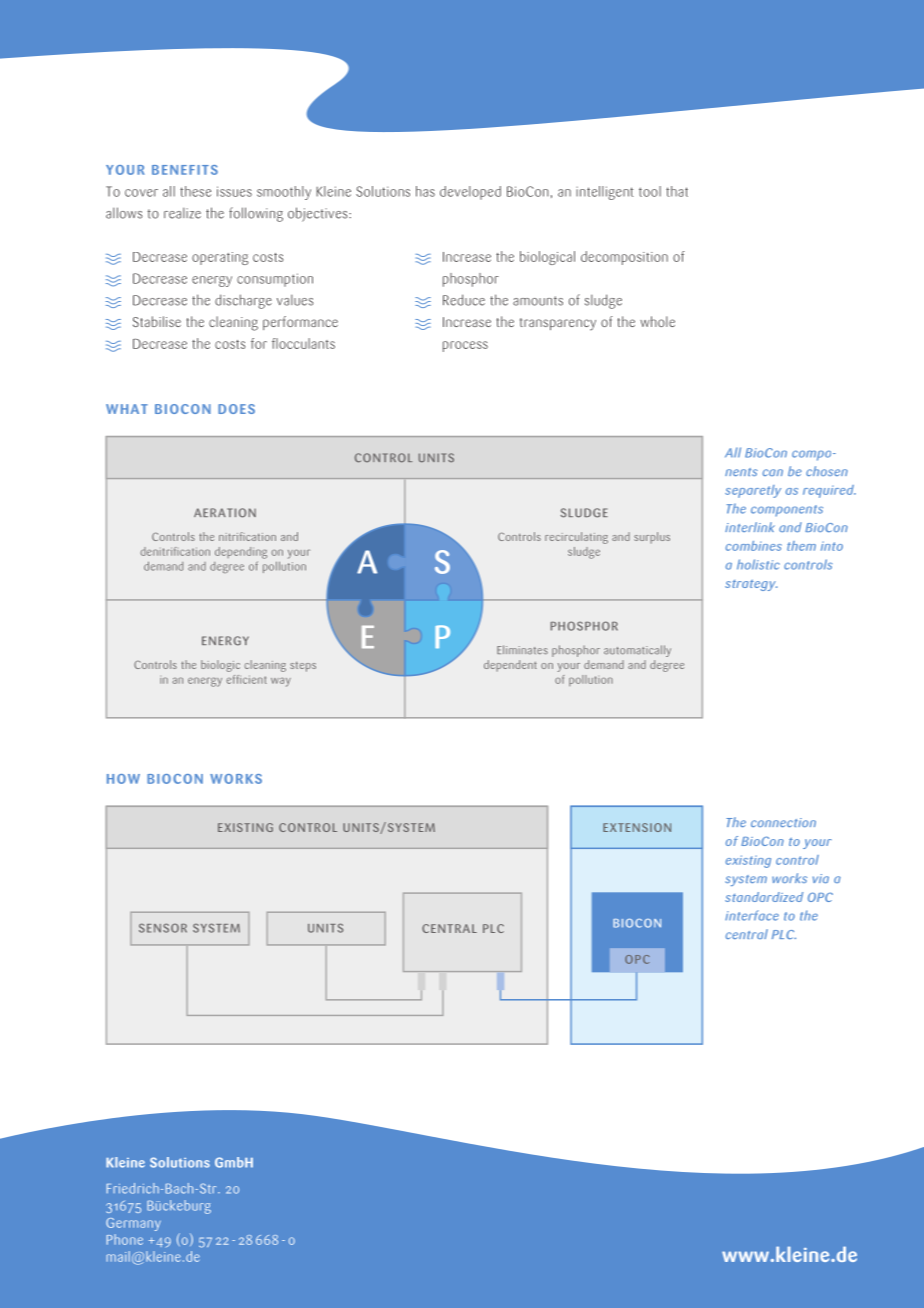  Describe the element at coordinates (195, 191) in the screenshot. I see `these` at that location.
